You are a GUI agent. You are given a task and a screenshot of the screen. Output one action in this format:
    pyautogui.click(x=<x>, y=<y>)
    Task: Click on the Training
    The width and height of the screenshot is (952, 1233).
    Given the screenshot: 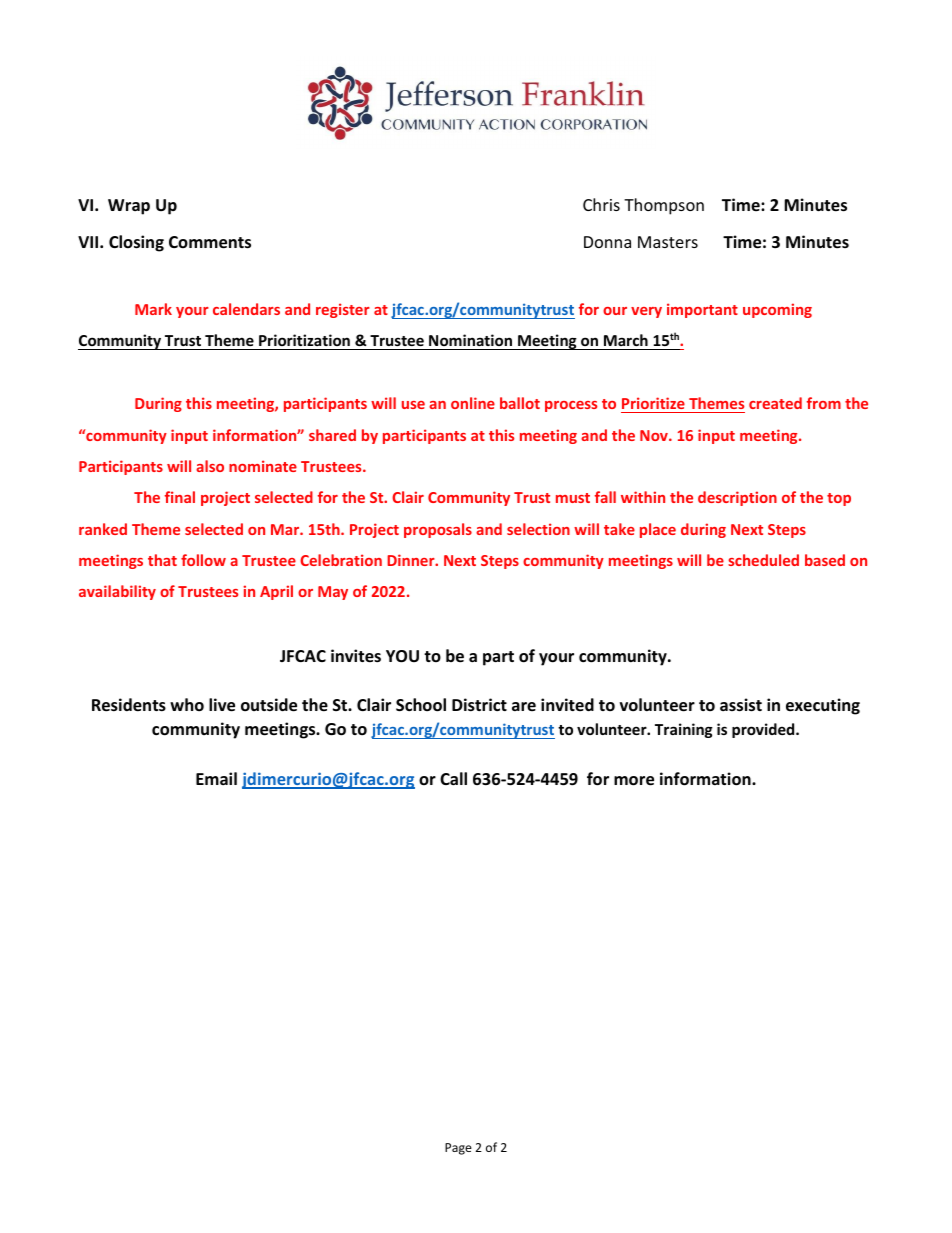 What is the action you would take?
    pyautogui.click(x=684, y=730)
